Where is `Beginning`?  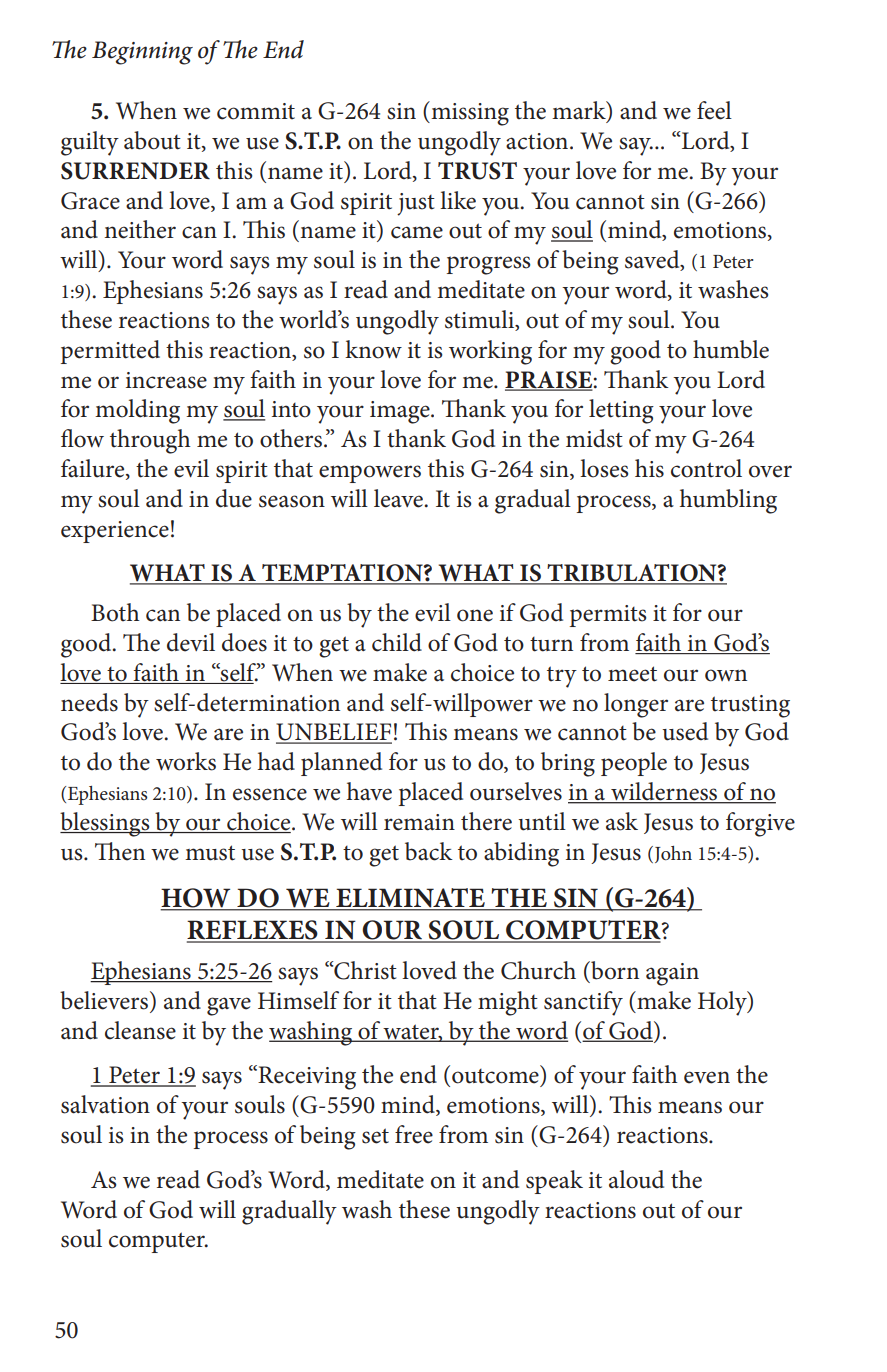
Beginning is located at coordinates (142, 53).
